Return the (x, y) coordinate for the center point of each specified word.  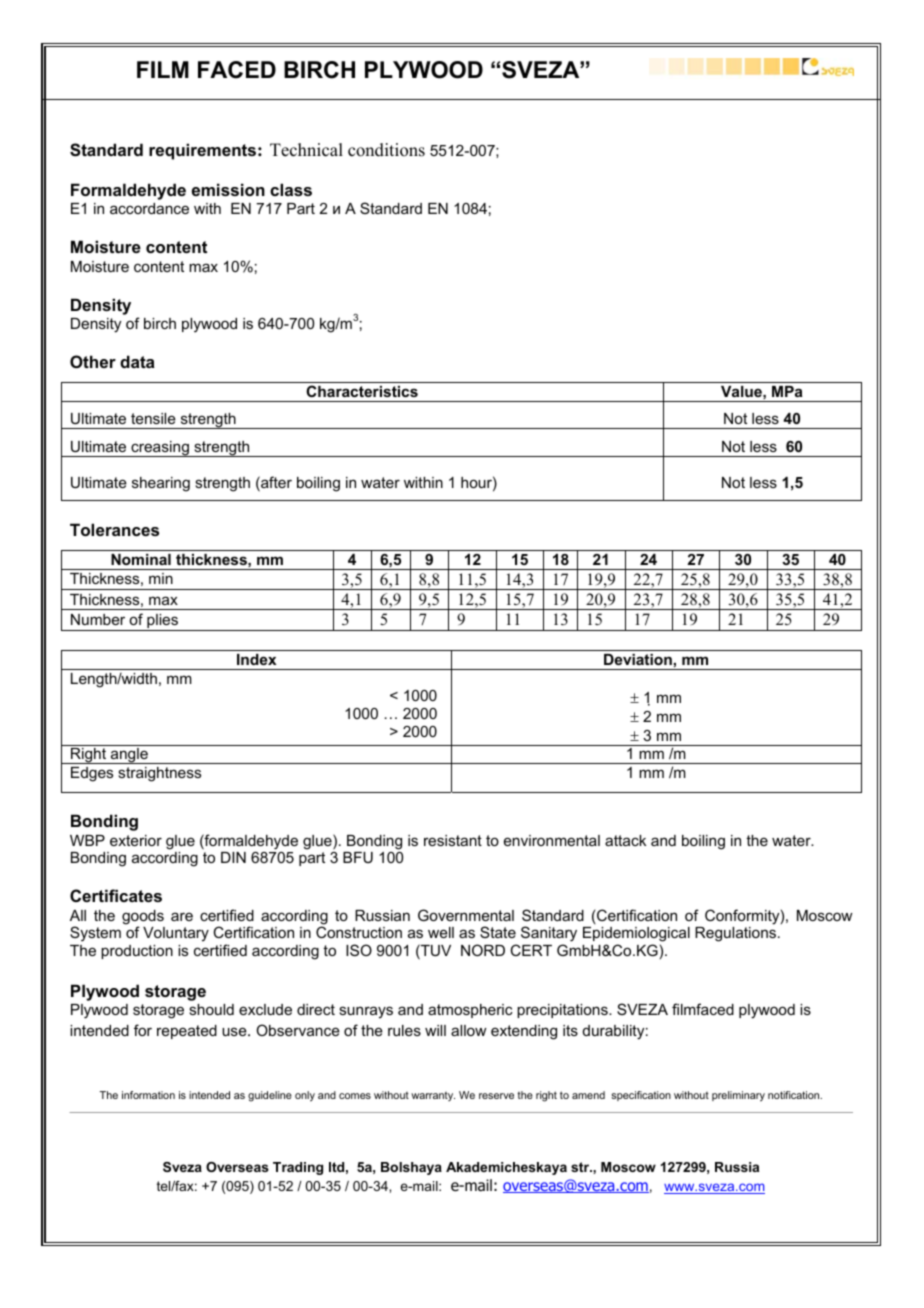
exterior (136, 840)
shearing (161, 484)
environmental (552, 840)
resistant (453, 840)
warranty (433, 1096)
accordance (149, 208)
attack (625, 840)
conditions (386, 150)
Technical (306, 150)
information (148, 1095)
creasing (160, 449)
